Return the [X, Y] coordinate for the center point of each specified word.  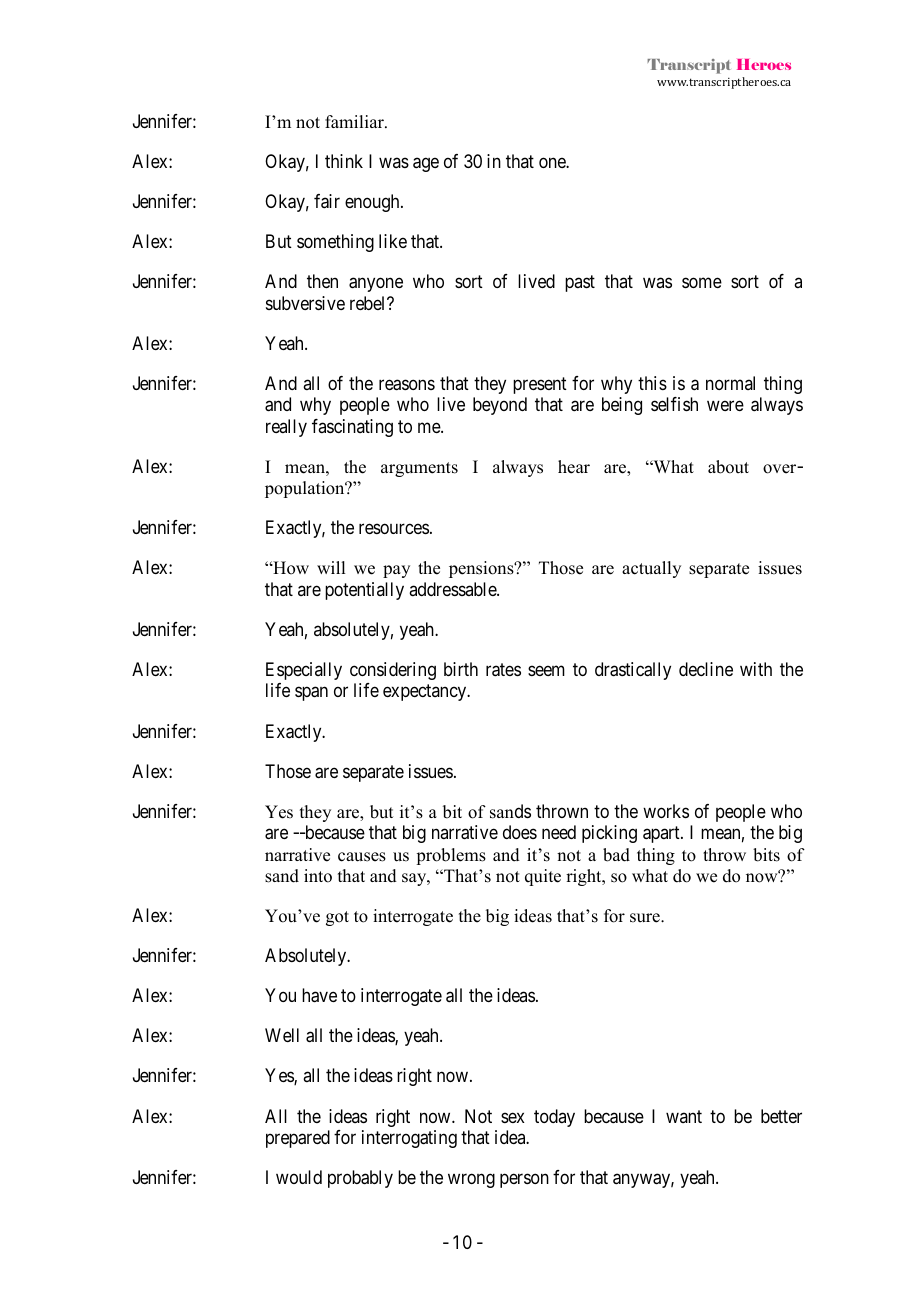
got [337, 918]
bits [766, 855]
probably [360, 1179]
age [426, 165]
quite [543, 877]
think [344, 161]
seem [546, 670]
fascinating [352, 428]
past [580, 284]
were [725, 406]
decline [706, 669]
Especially [304, 671]
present [540, 385]
